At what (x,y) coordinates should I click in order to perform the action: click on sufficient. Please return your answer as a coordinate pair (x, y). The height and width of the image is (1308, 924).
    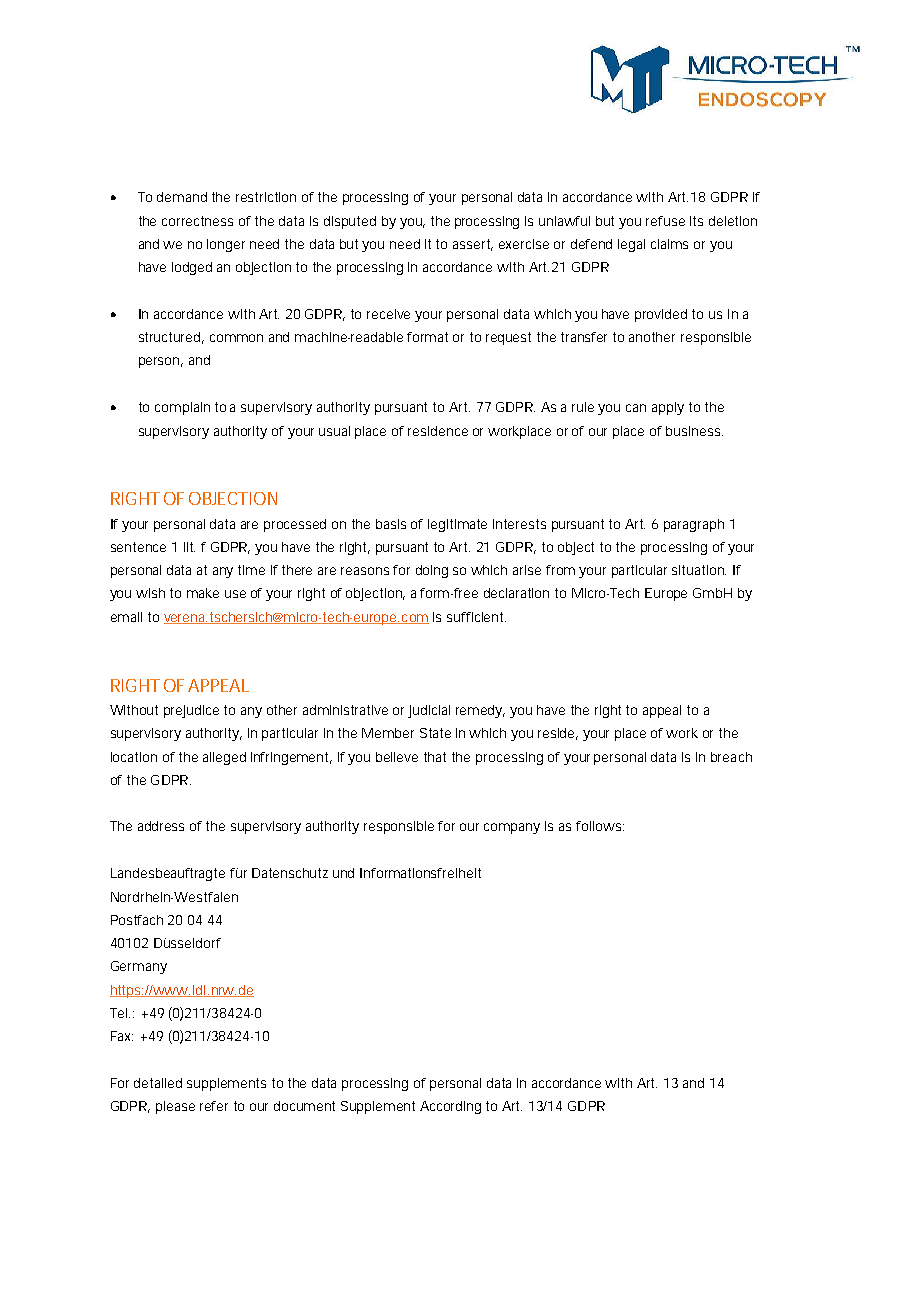
    Looking at the image, I should click on (476, 617).
